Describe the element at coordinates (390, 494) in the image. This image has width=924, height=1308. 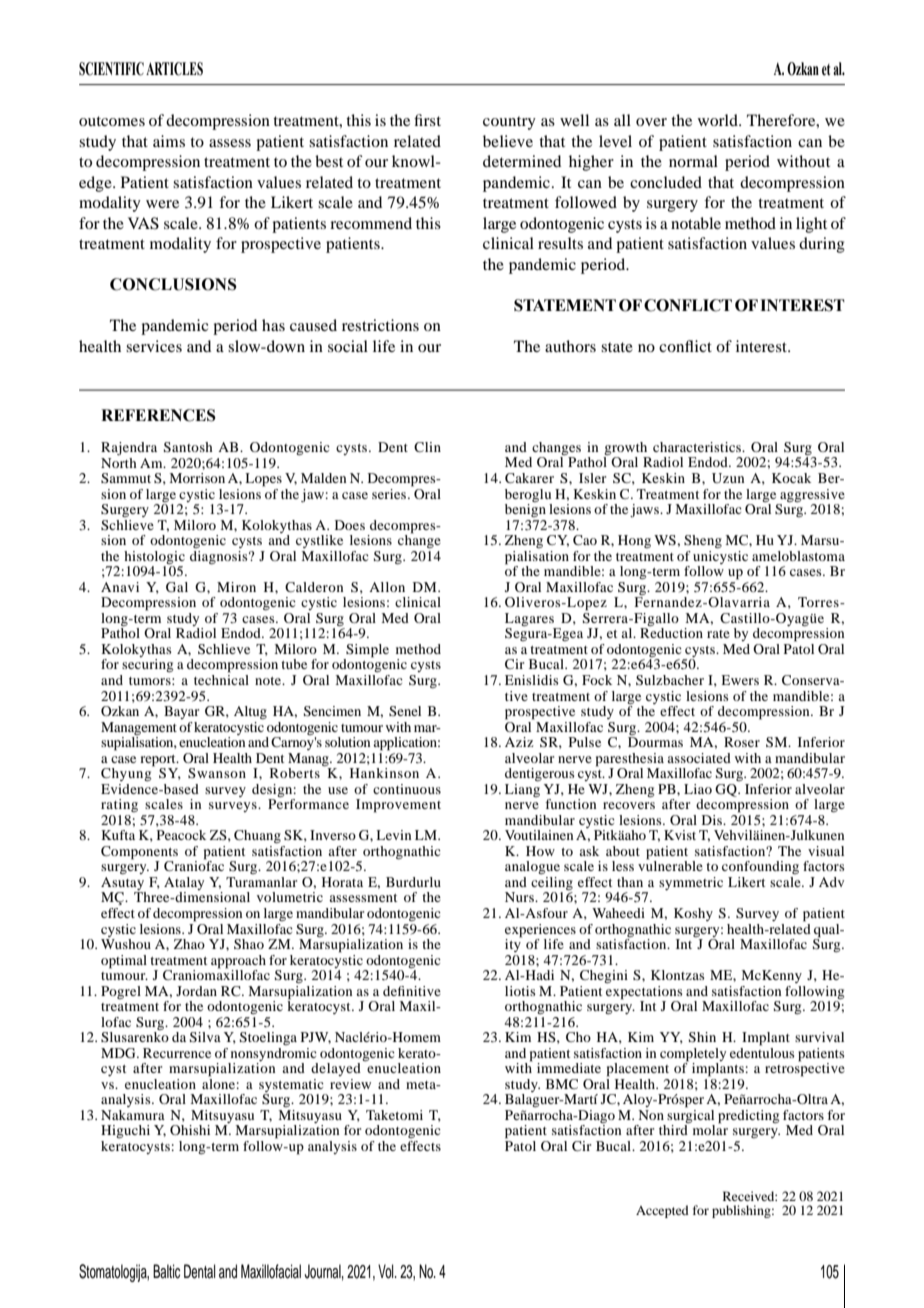
I see `series` at that location.
